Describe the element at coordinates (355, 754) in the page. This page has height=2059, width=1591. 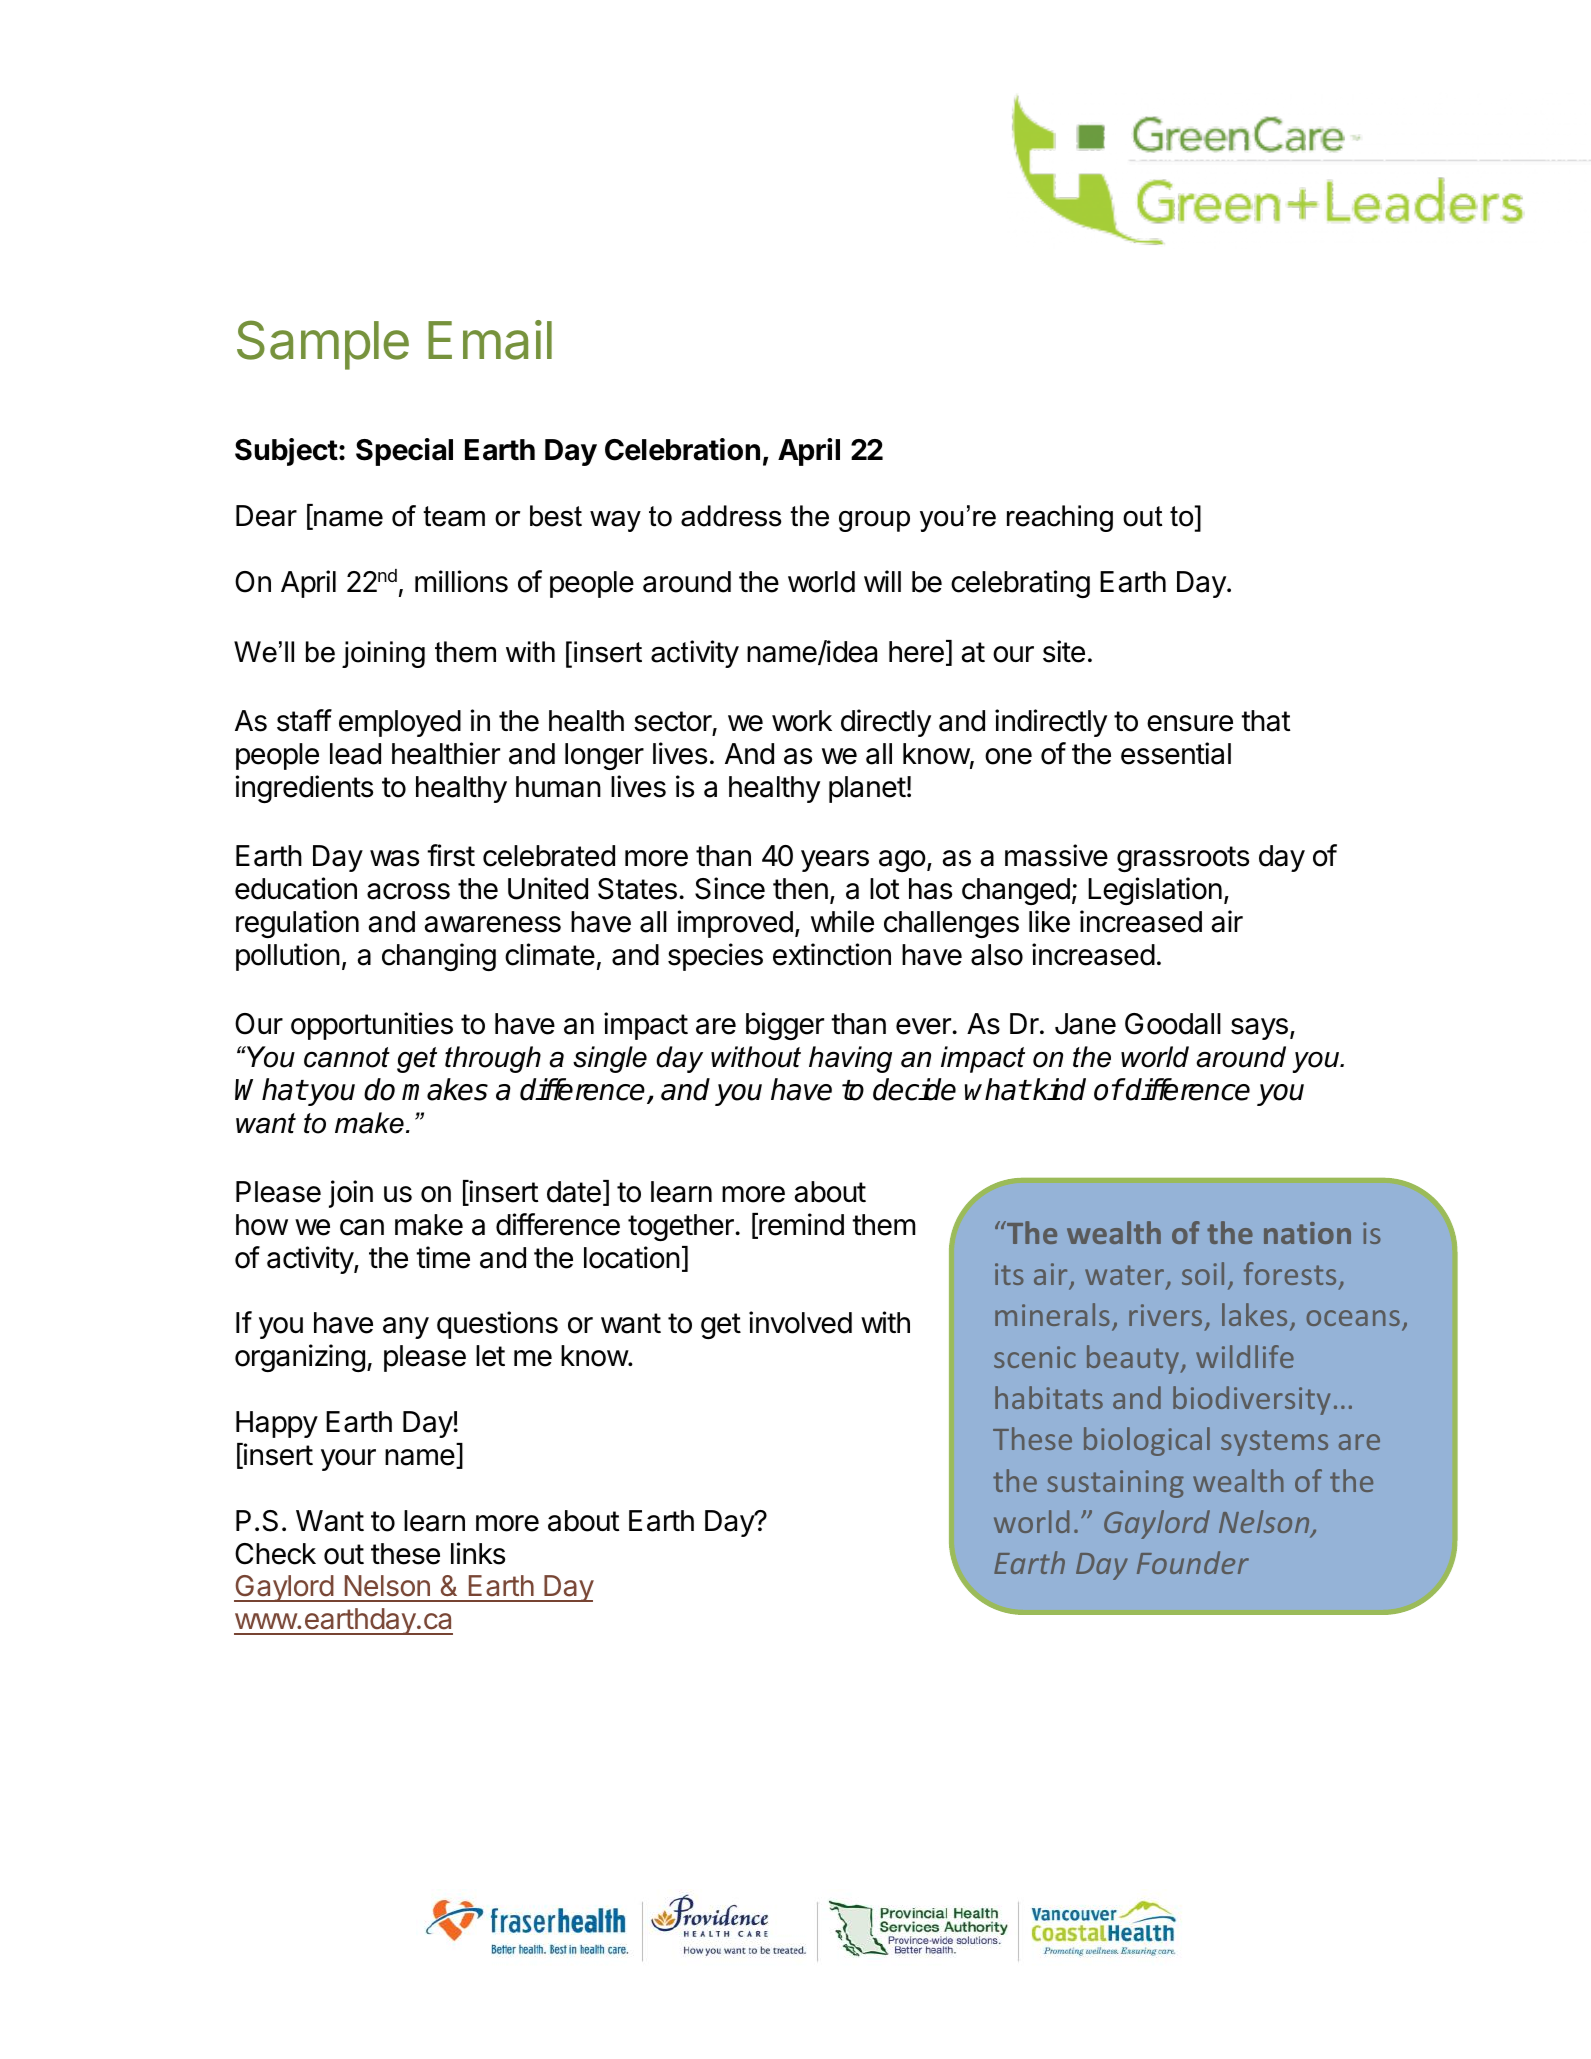
I see `lead` at that location.
